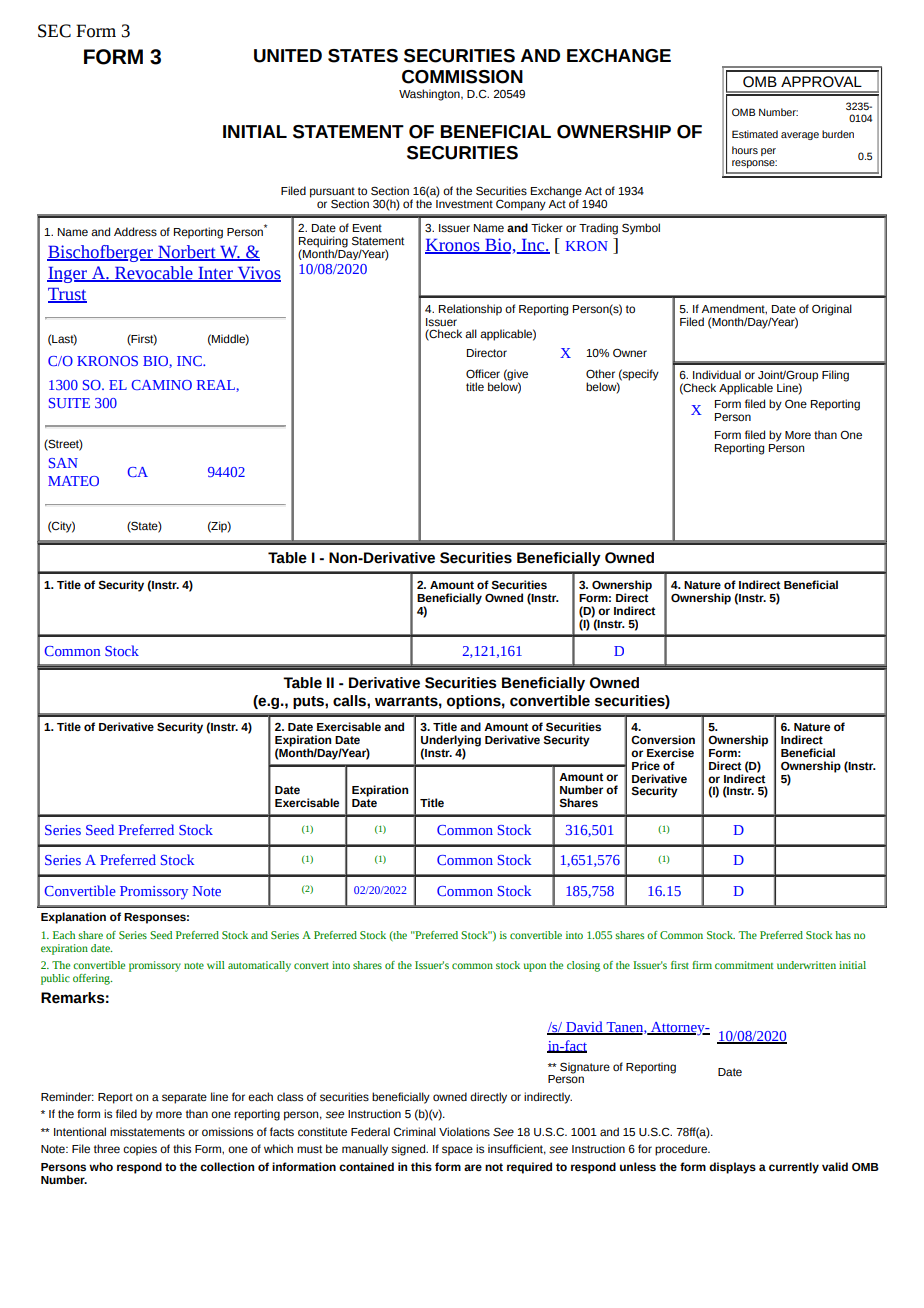 This document has width=924, height=1308. Describe the element at coordinates (755, 134) in the document. I see `Estimated` at that location.
